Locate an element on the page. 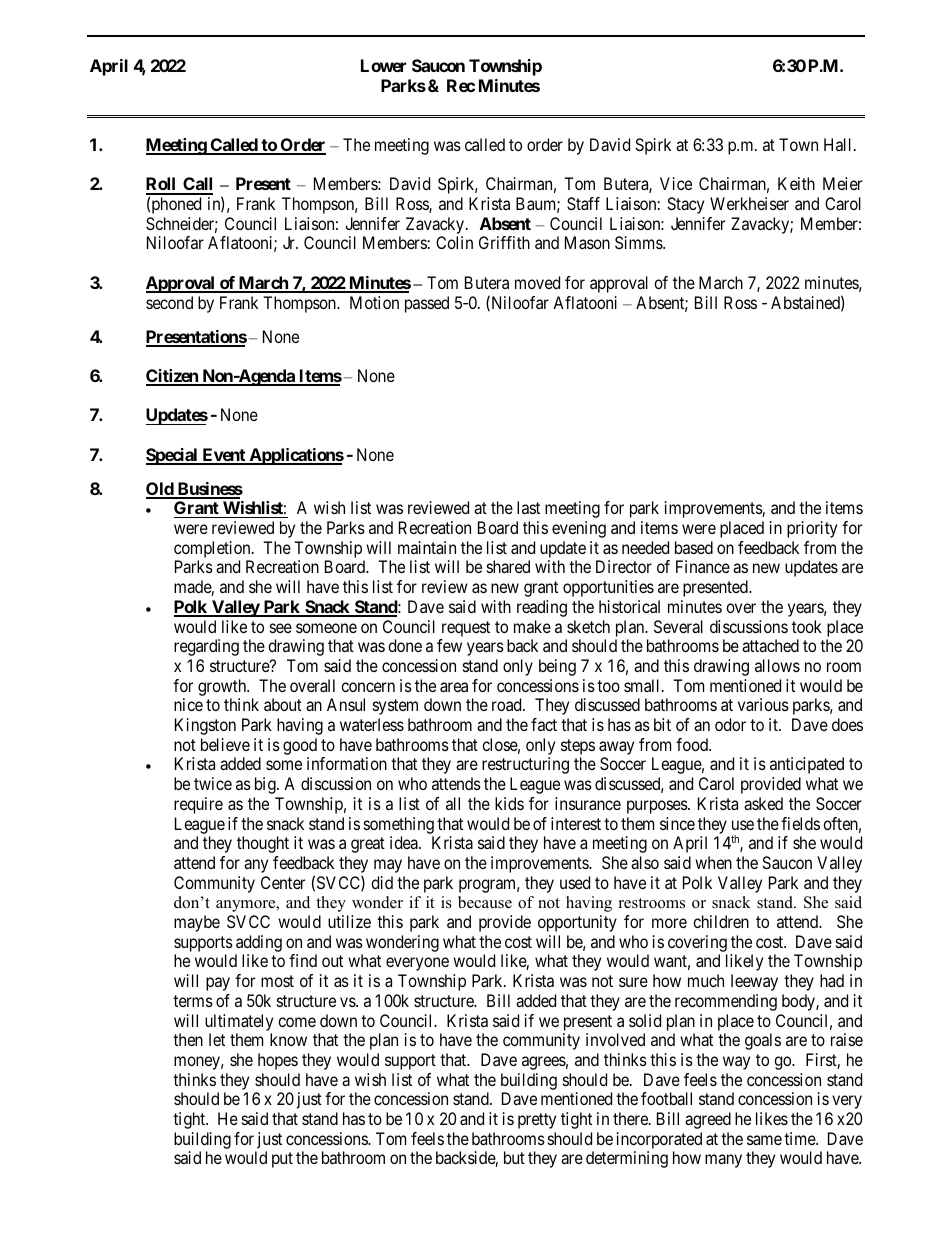 Image resolution: width=952 pixels, height=1233 pixels. Hall is located at coordinates (839, 144).
